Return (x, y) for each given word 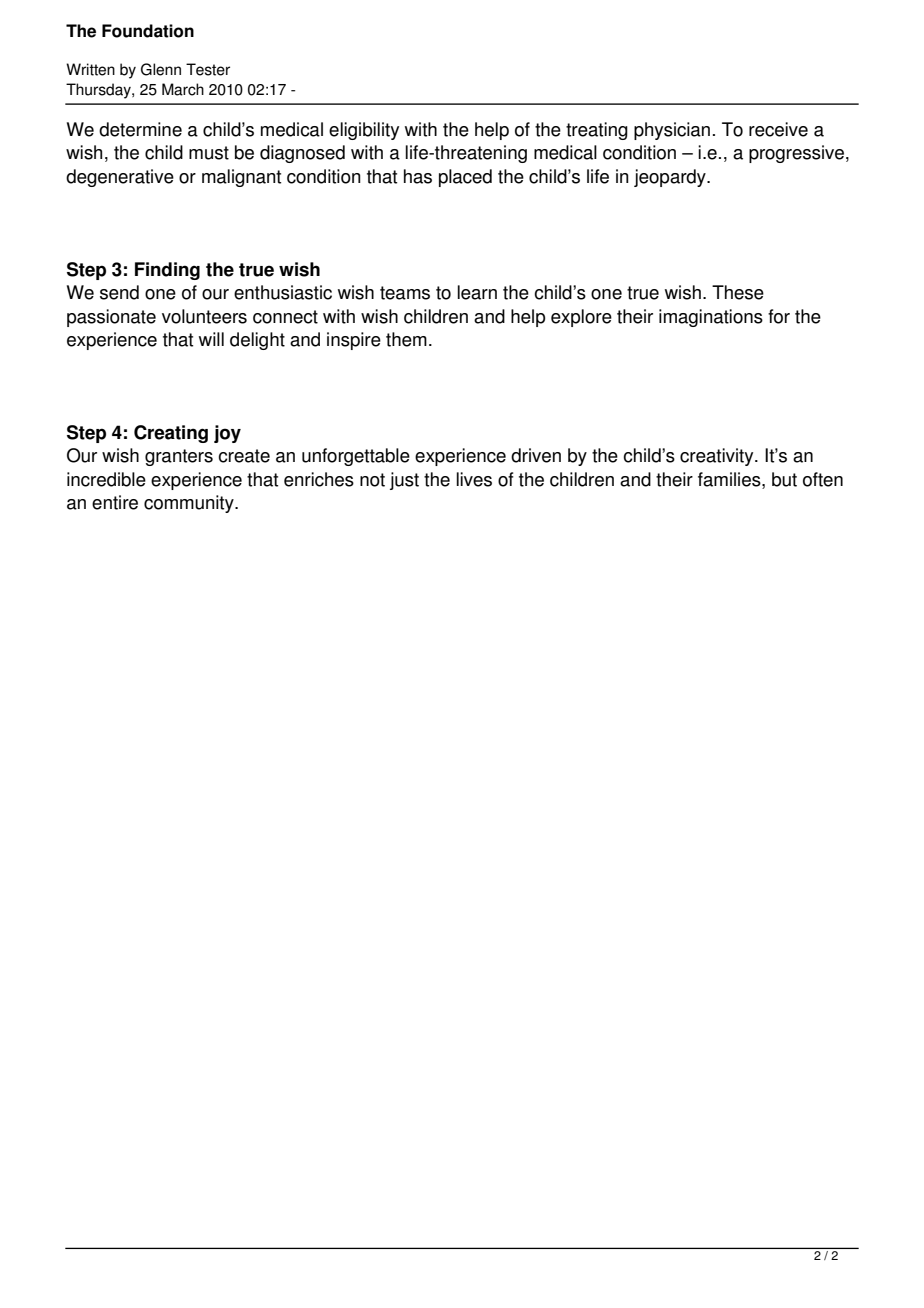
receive (778, 129)
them (406, 339)
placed (465, 178)
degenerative (120, 178)
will (211, 339)
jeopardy (671, 178)
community (190, 504)
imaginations (711, 318)
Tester (208, 69)
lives (474, 479)
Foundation (148, 31)
